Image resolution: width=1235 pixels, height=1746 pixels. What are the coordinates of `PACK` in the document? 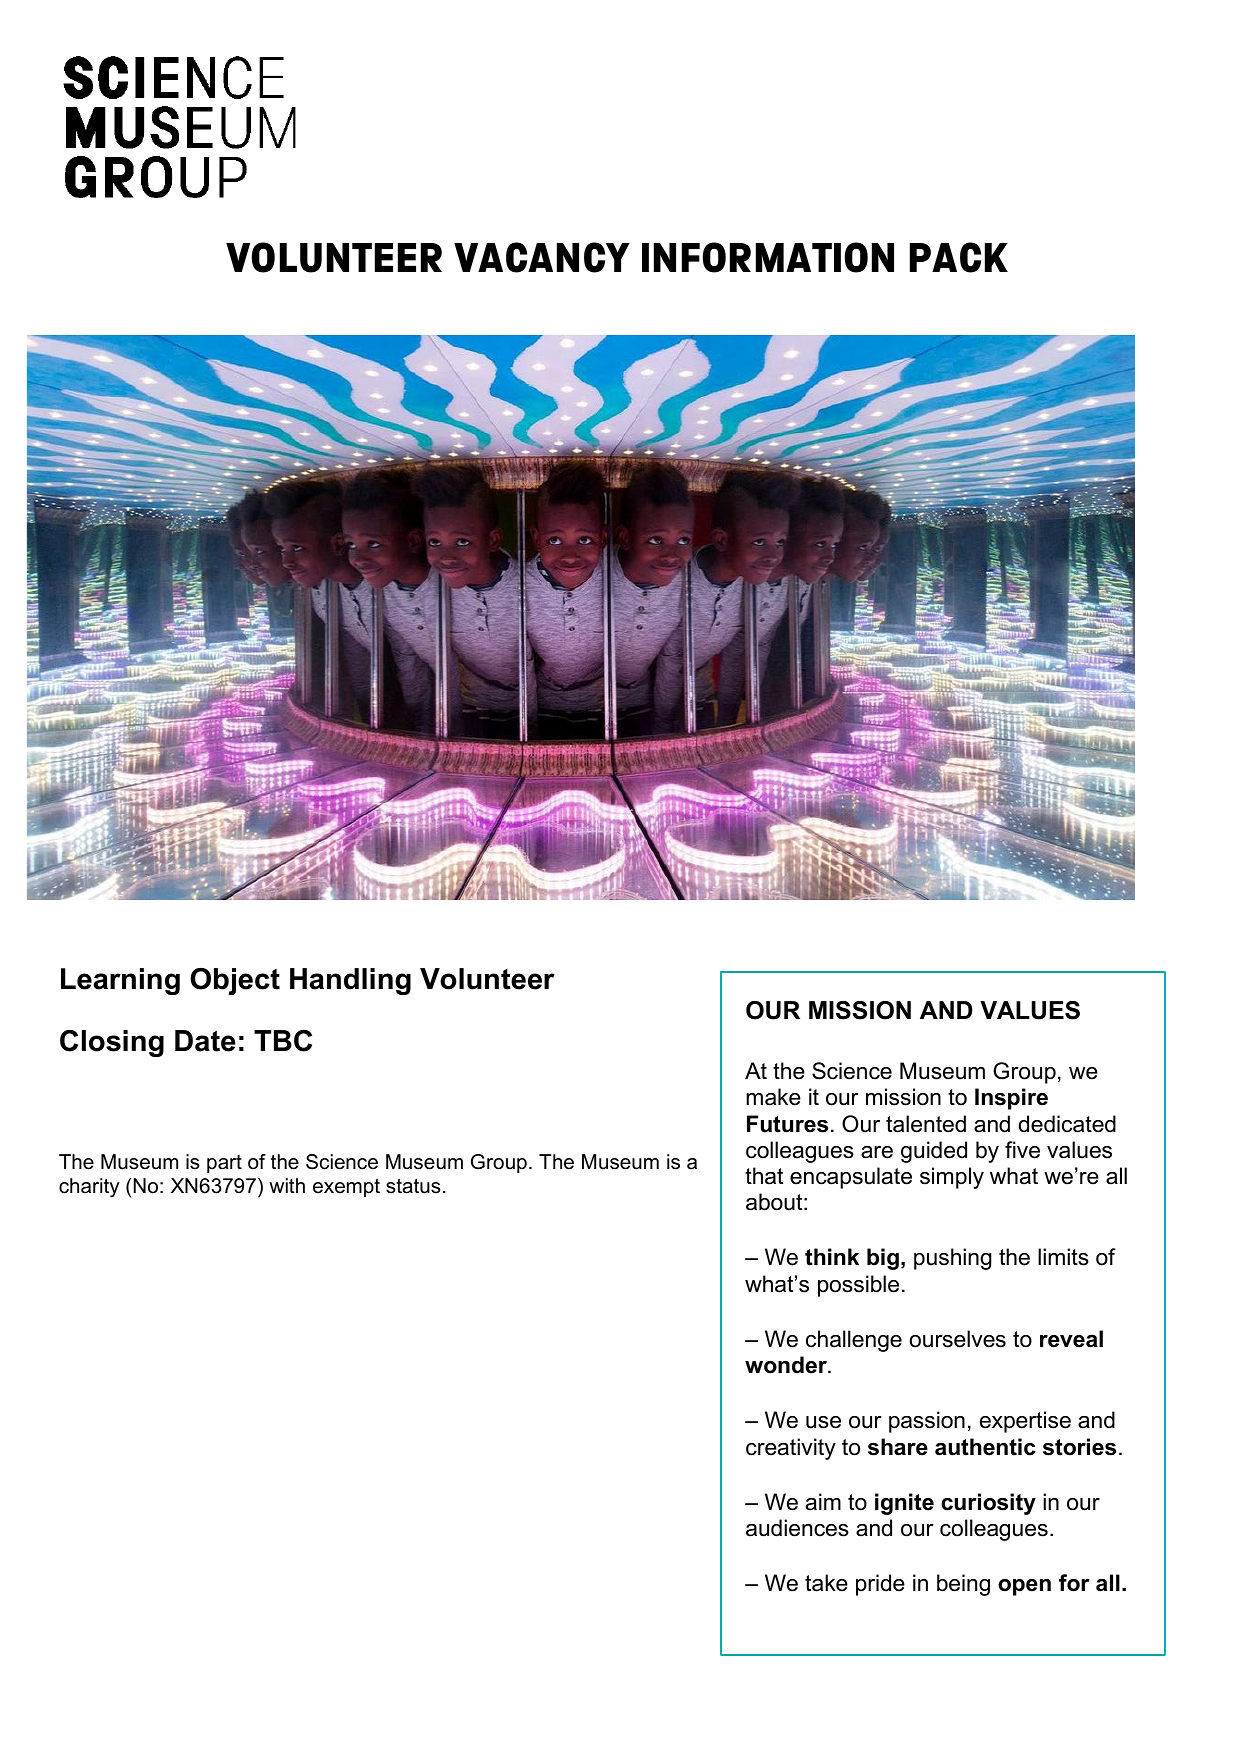 It's located at (959, 257).
